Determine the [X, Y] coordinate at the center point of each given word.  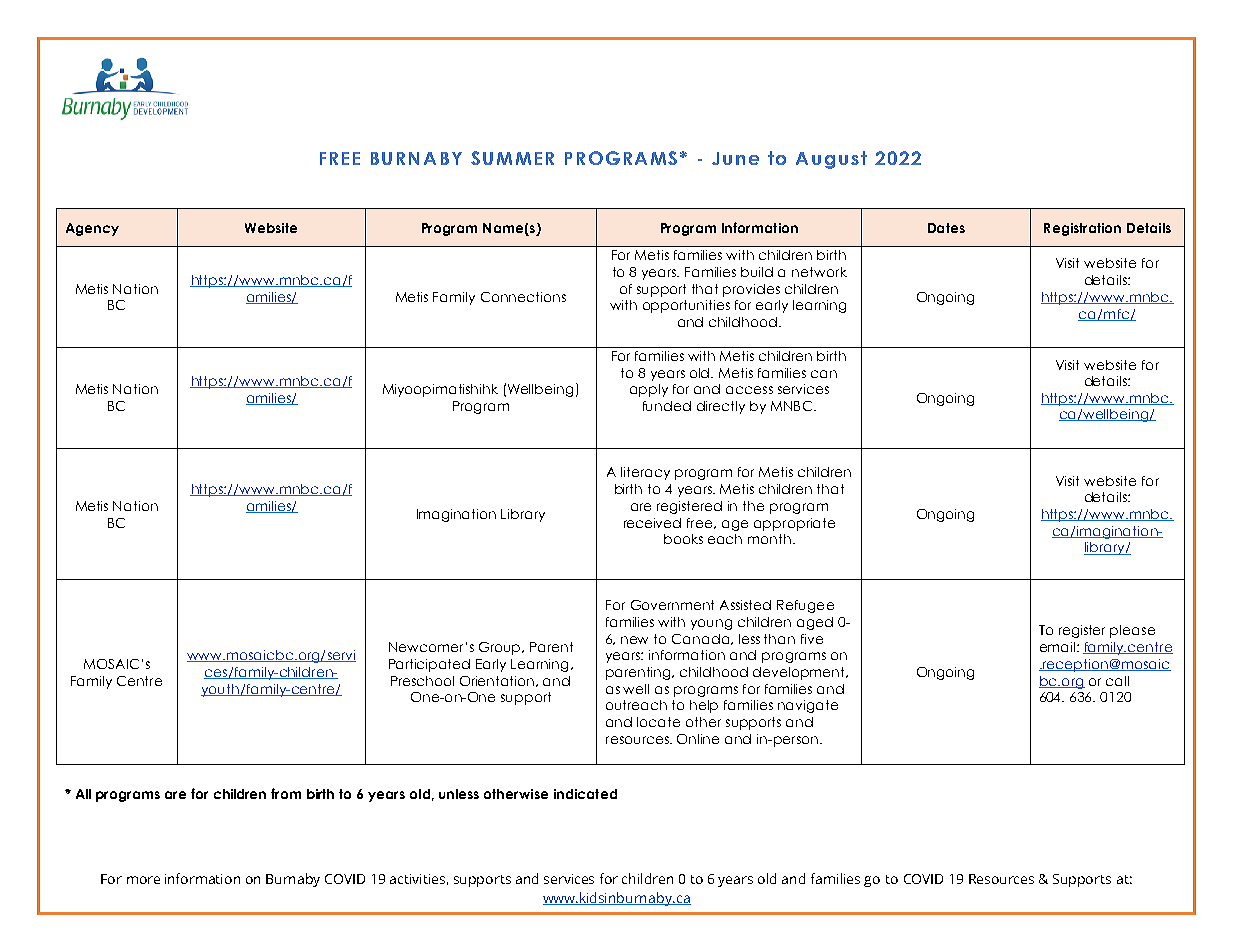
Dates [946, 228]
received [652, 523]
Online [698, 739]
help [704, 706]
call [1117, 681]
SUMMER [512, 158]
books [683, 539]
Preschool [422, 681]
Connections [523, 297]
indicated [585, 794]
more [143, 880]
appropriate [794, 524]
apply [649, 390]
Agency [92, 229]
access [749, 390]
